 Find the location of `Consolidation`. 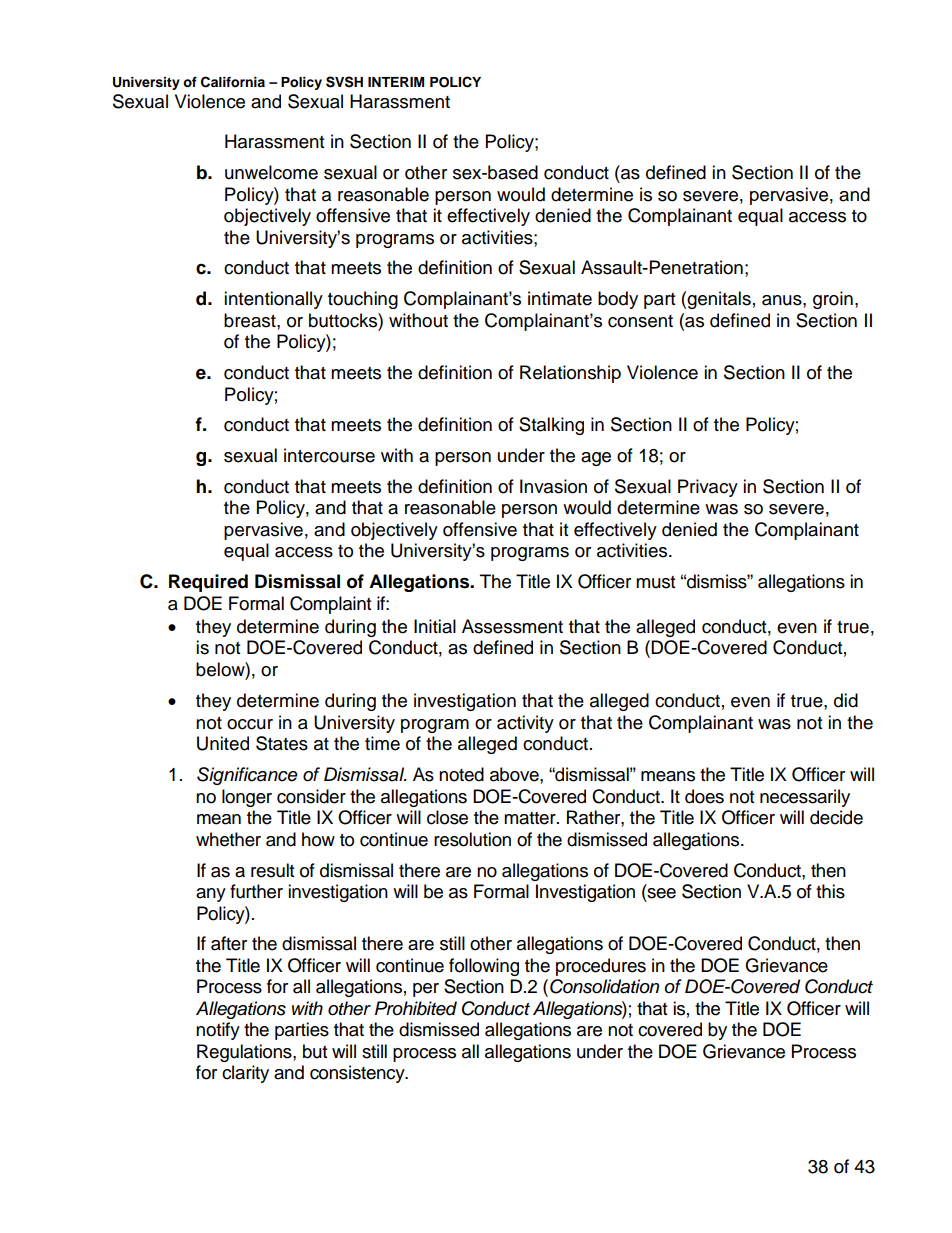

Consolidation is located at coordinates (604, 986).
